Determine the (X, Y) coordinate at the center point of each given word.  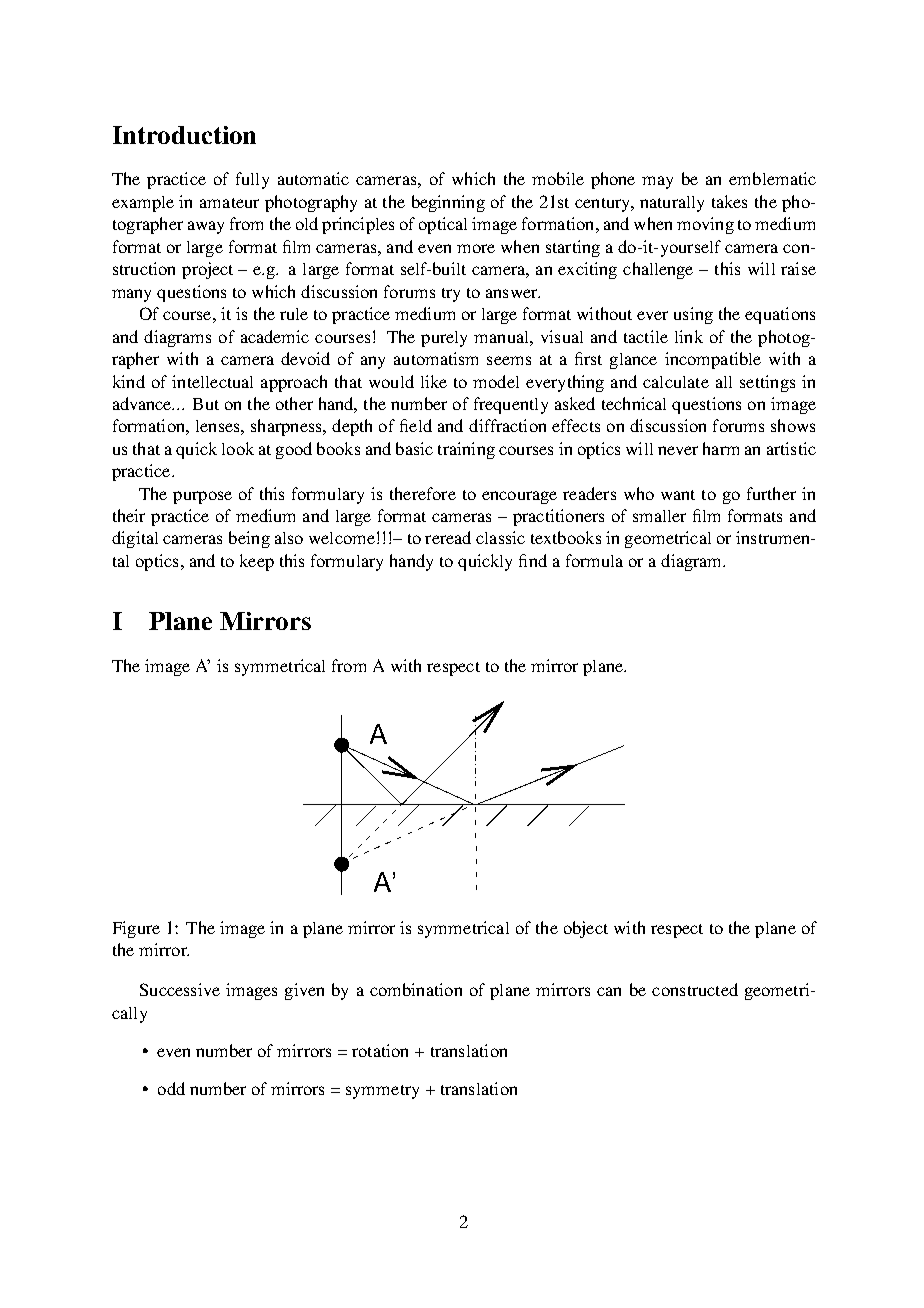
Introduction (184, 135)
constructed (695, 989)
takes (729, 201)
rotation (380, 1050)
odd (171, 1088)
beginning (448, 203)
